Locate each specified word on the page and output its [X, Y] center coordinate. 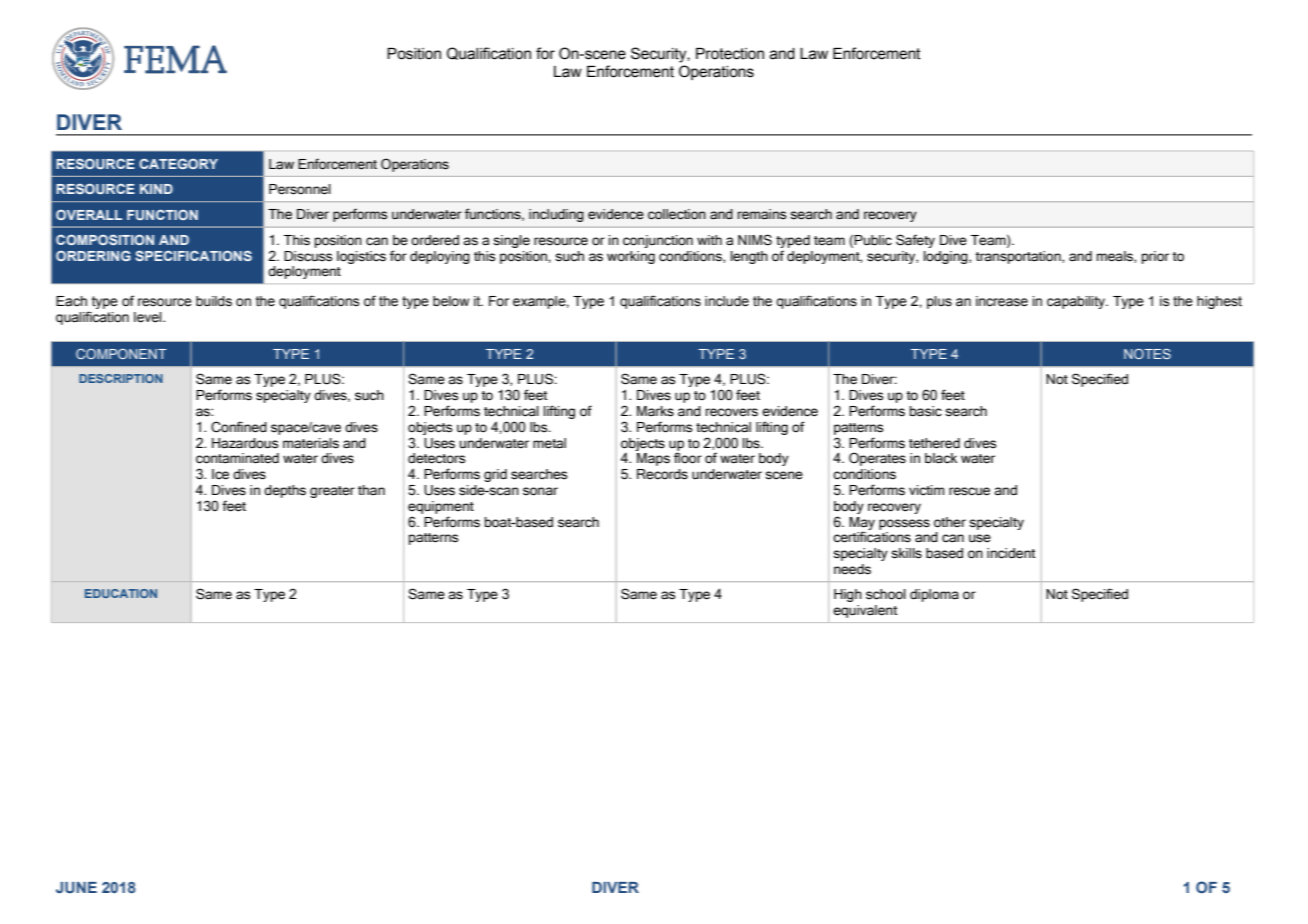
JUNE [76, 887]
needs [852, 569]
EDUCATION [121, 593]
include [727, 301]
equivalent [865, 611]
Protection [730, 54]
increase [1002, 301]
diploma [934, 595]
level [149, 317]
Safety [915, 241]
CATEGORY [178, 164]
